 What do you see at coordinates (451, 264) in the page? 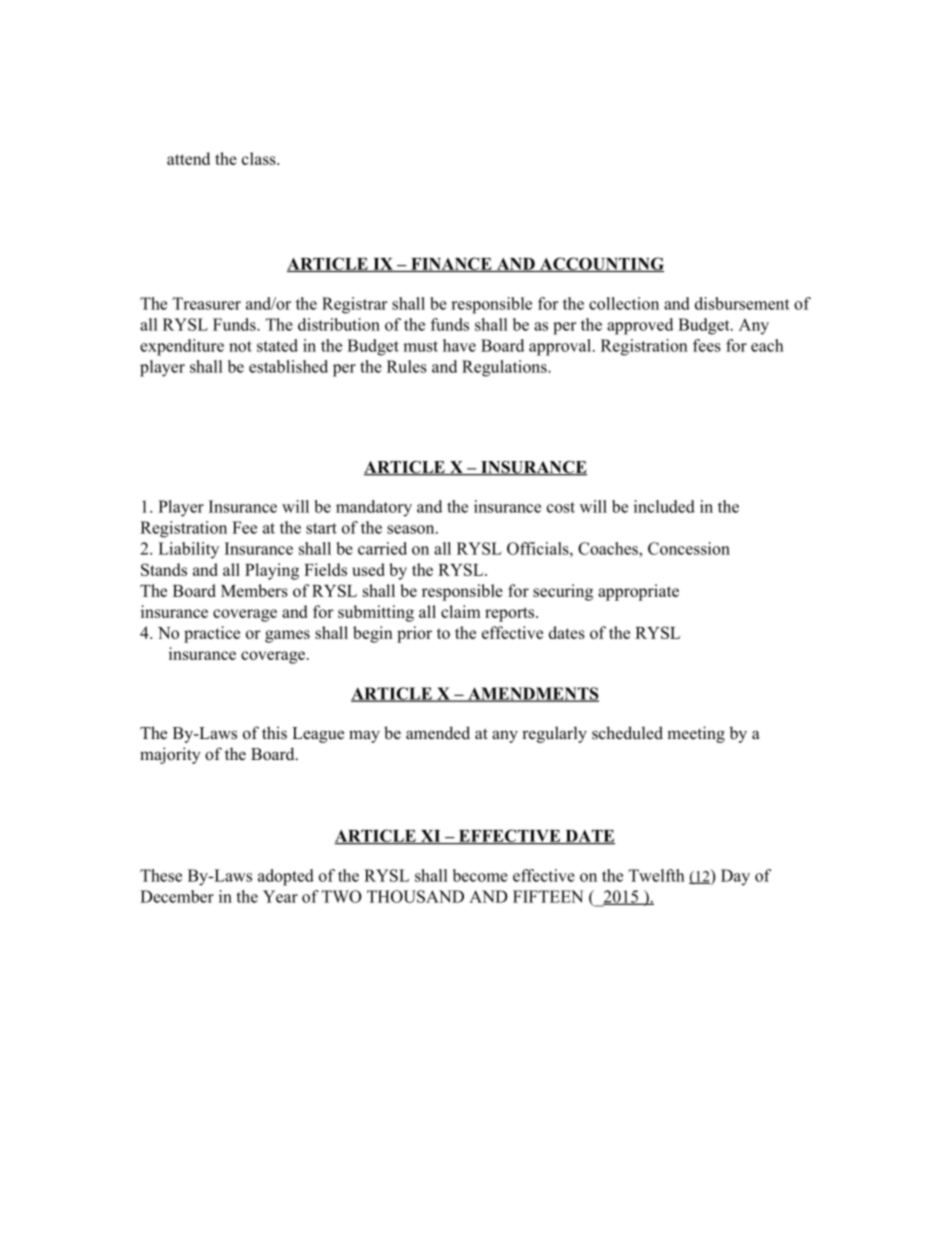
I see `FINANCE` at bounding box center [451, 264].
